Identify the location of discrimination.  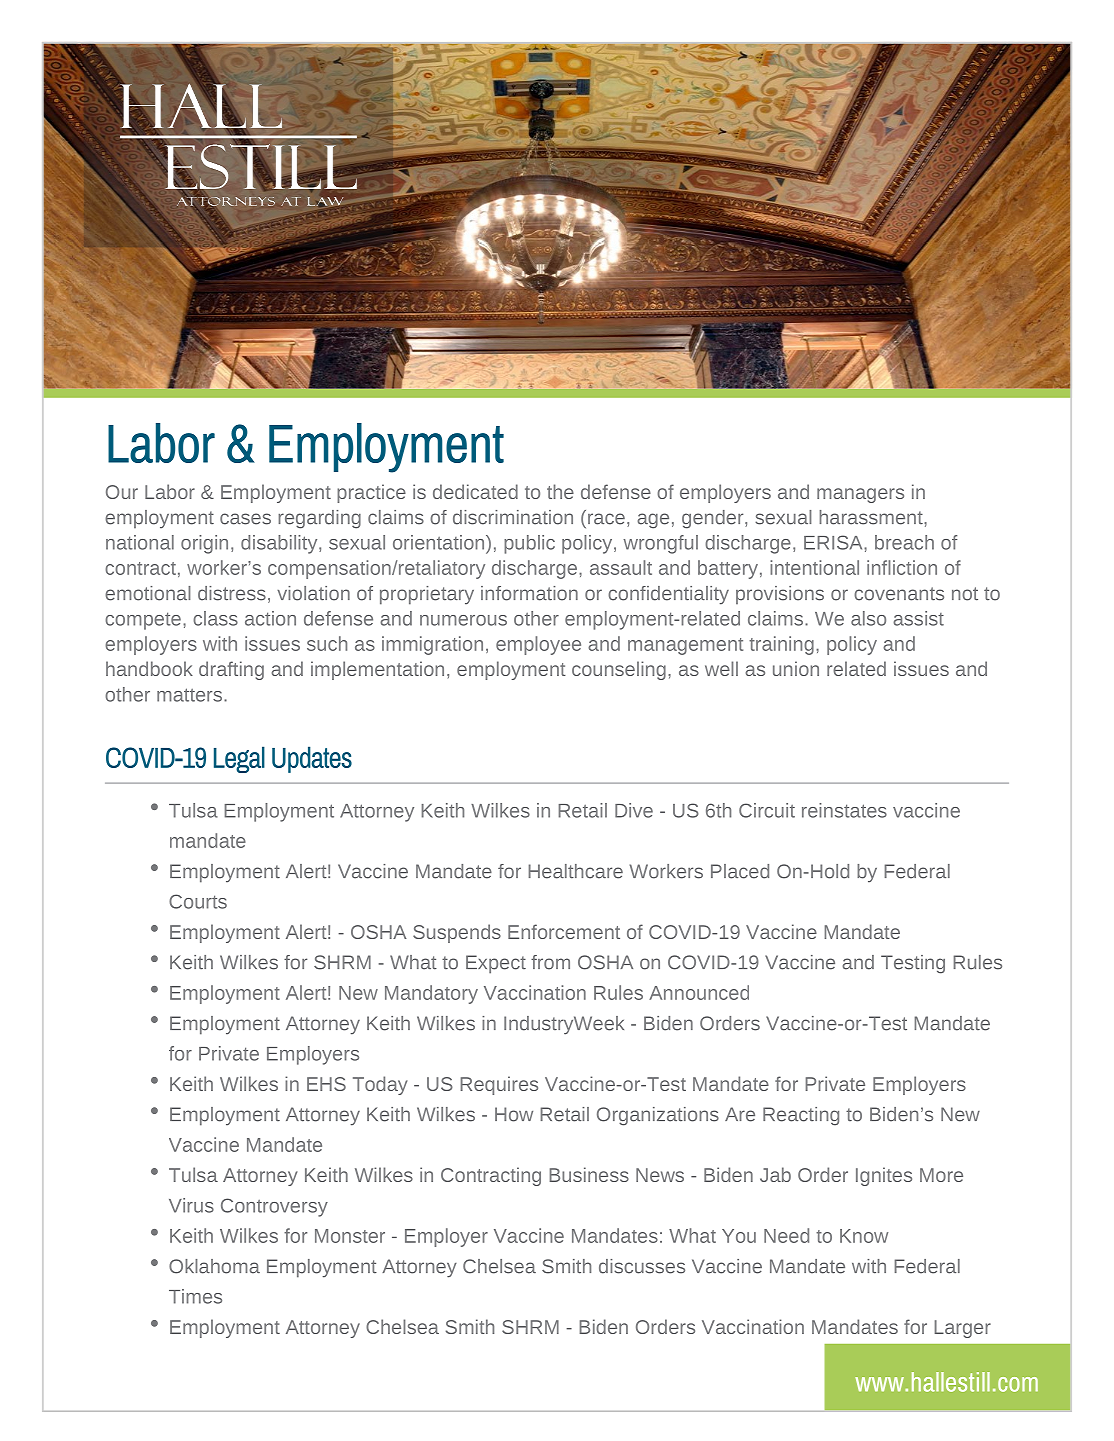
(513, 517).
